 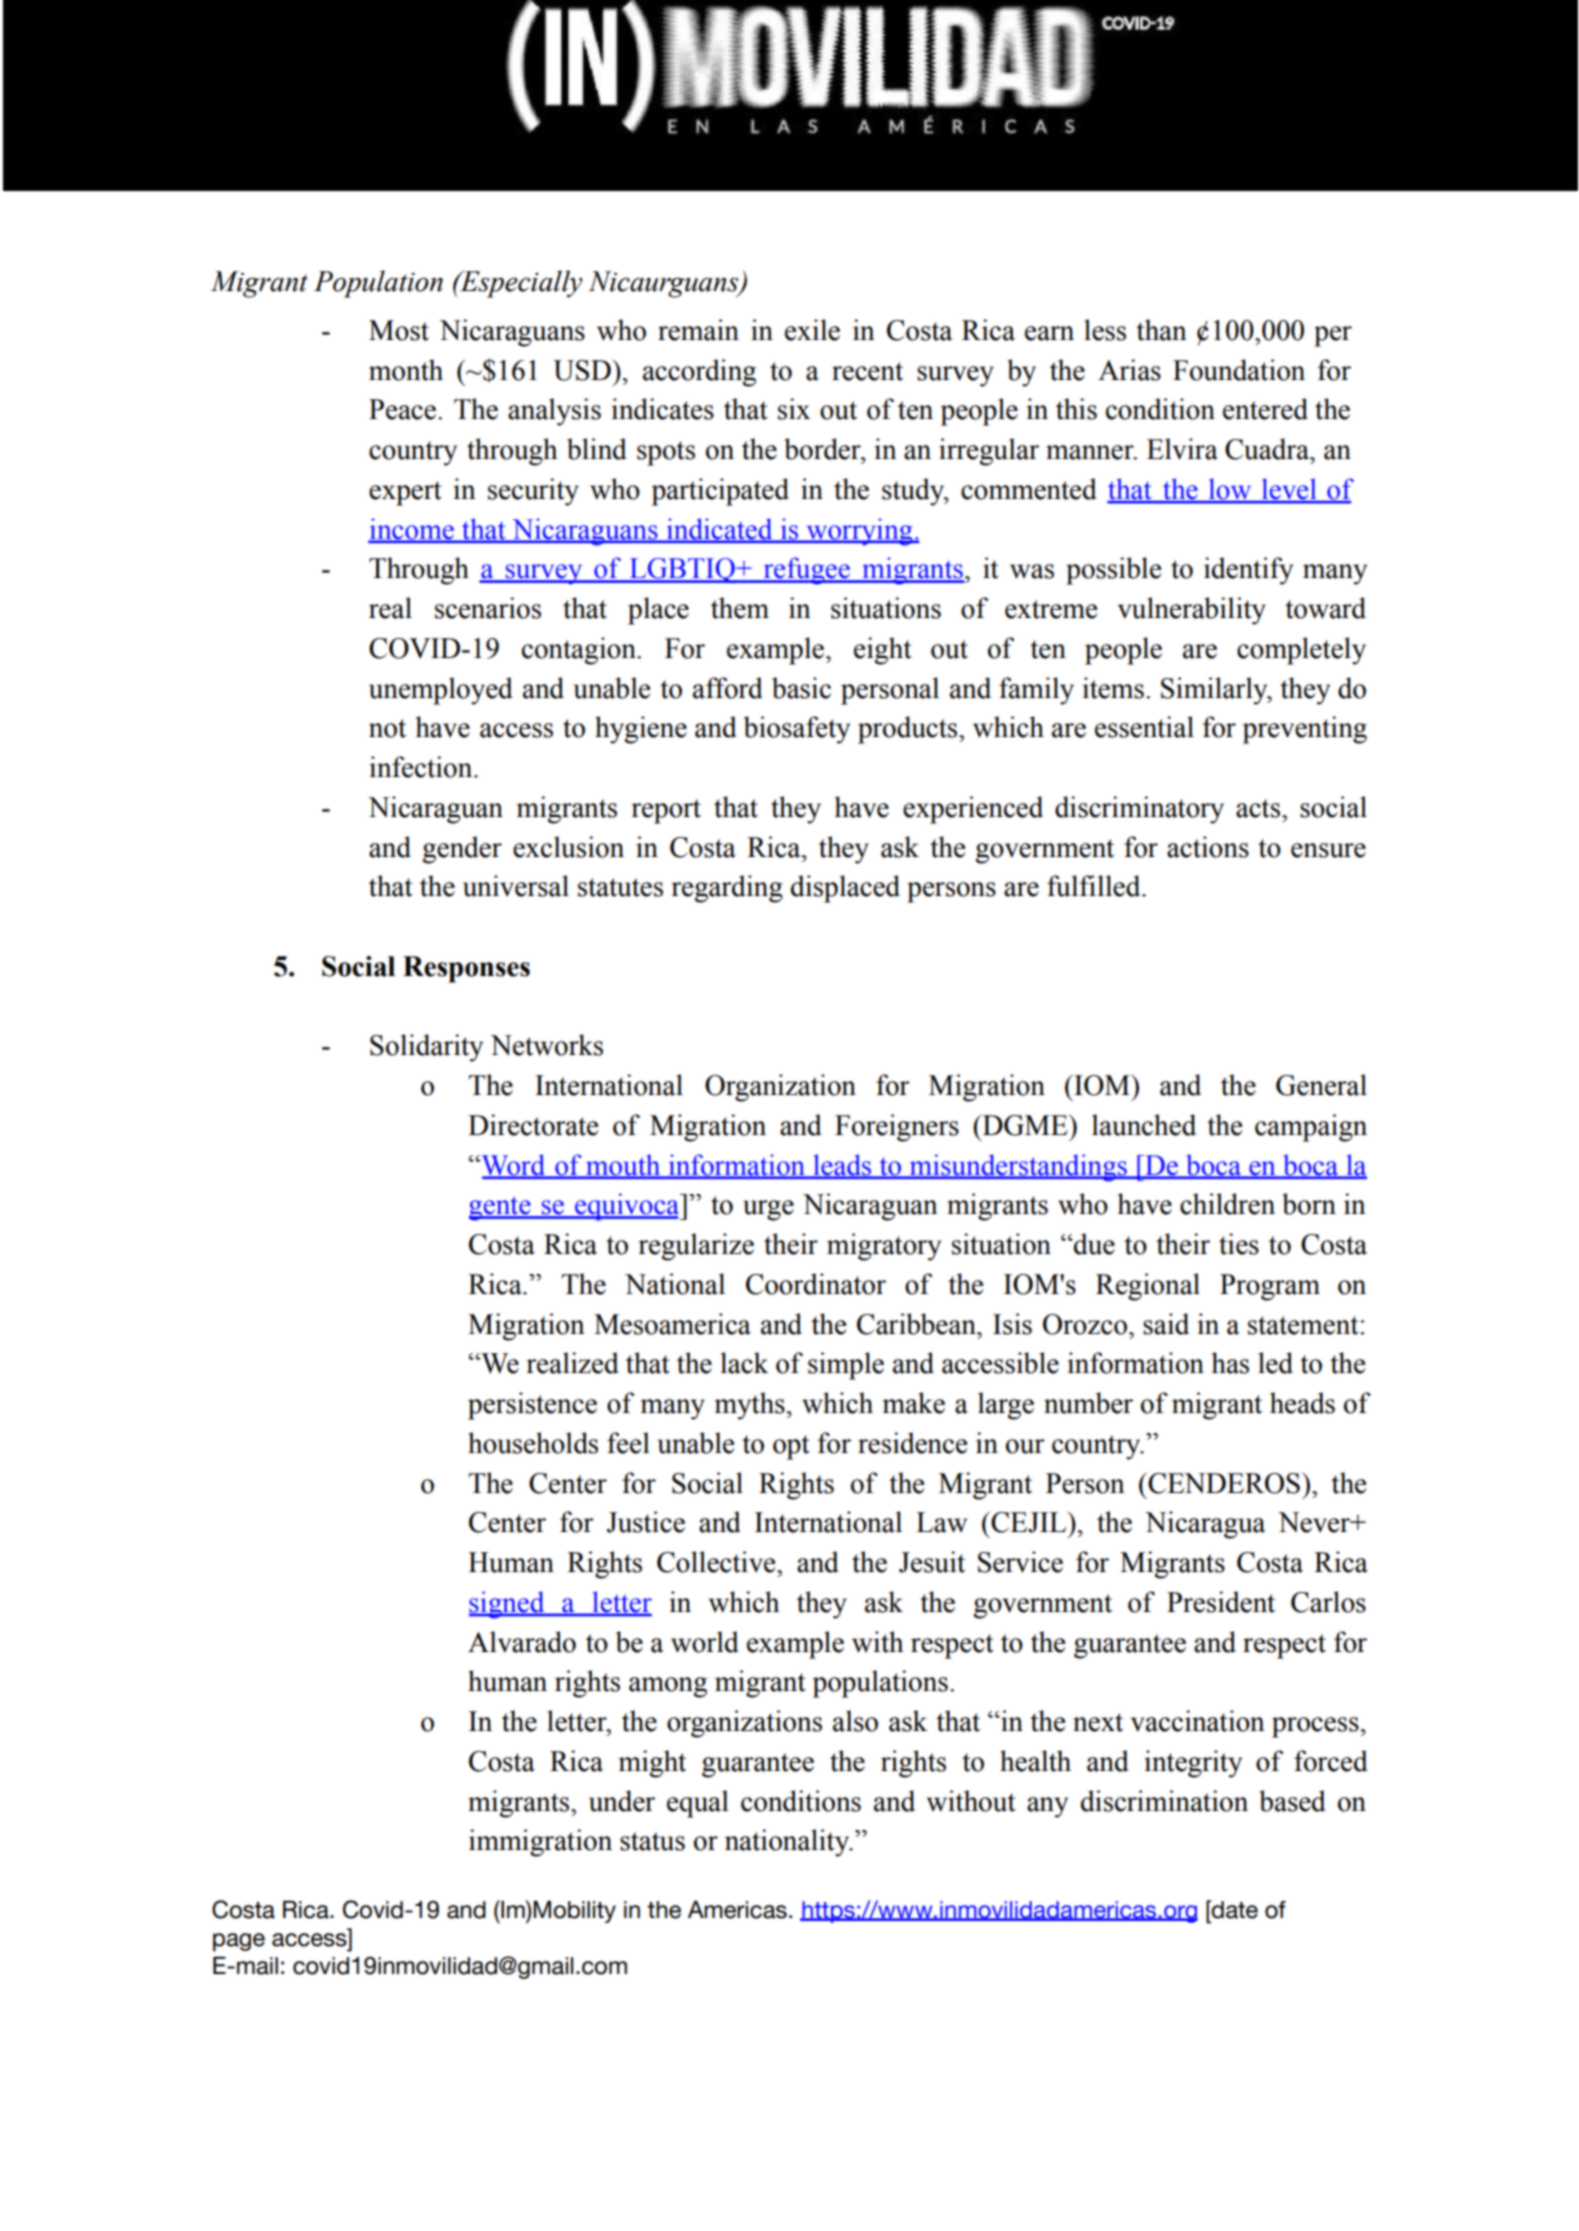 What do you see at coordinates (816, 1284) in the page?
I see `Coordinator` at bounding box center [816, 1284].
